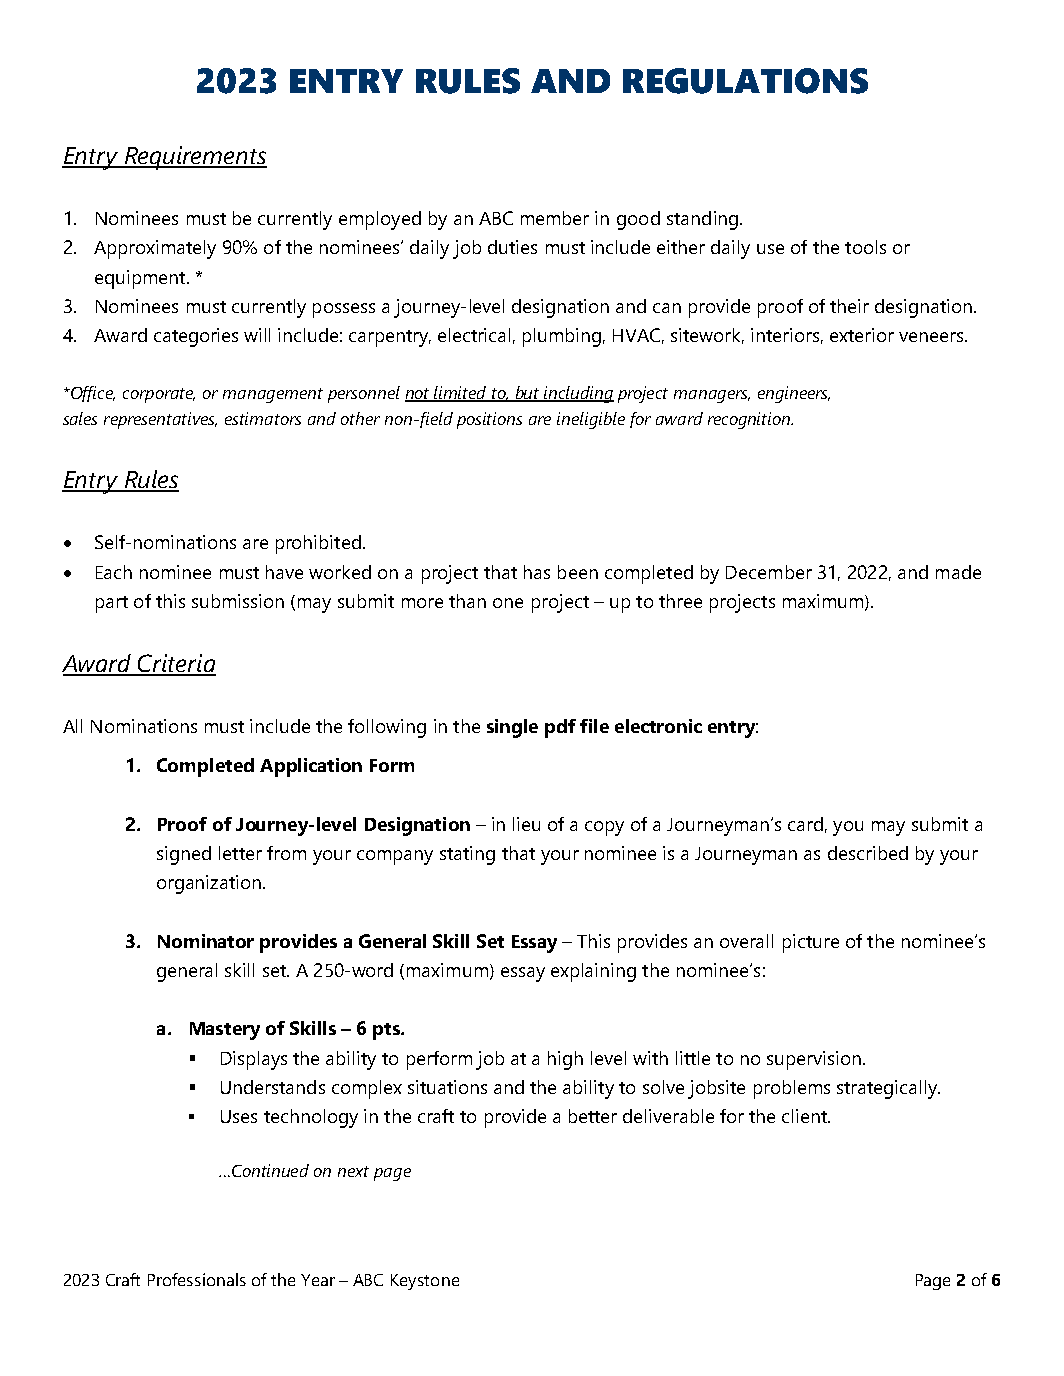 The width and height of the image is (1064, 1376). What do you see at coordinates (197, 1279) in the image?
I see `Professionals` at bounding box center [197, 1279].
